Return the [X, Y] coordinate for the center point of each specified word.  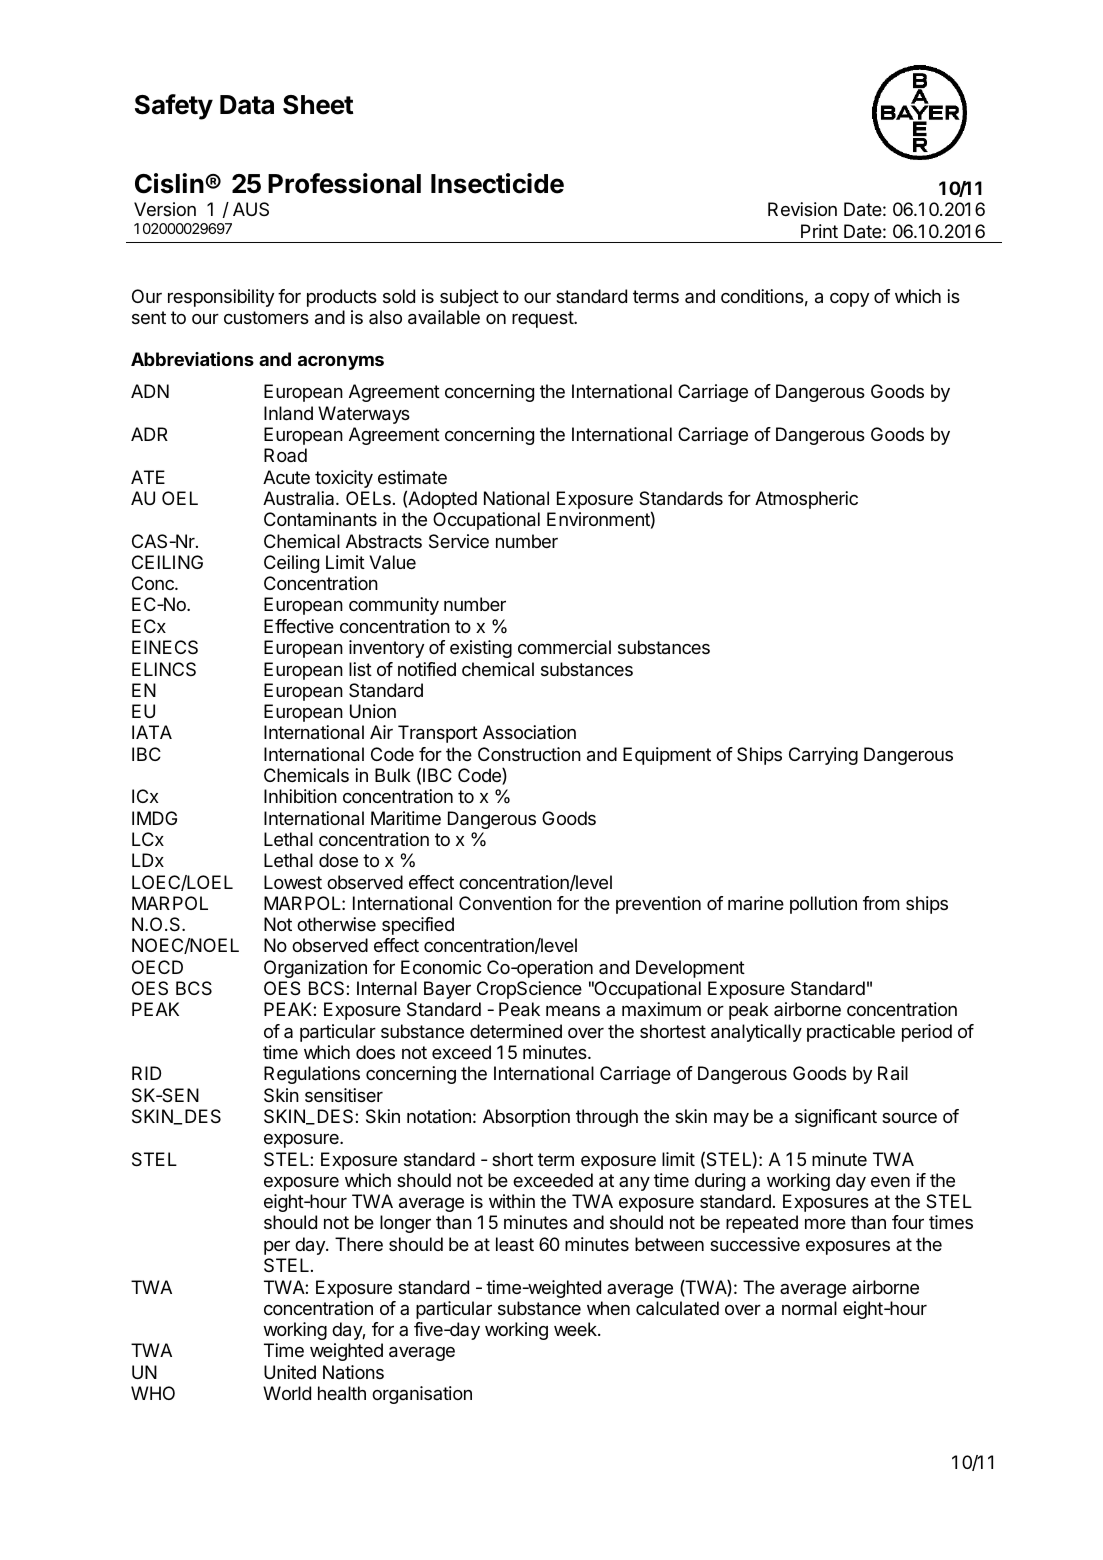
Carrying [823, 756]
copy [849, 300]
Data [247, 105]
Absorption [526, 1118]
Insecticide [497, 183]
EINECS [165, 647]
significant [836, 1118]
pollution [823, 905]
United [290, 1372]
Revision [802, 209]
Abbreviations [192, 359]
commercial [564, 647]
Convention [505, 903]
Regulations [312, 1075]
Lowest [293, 882]
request [543, 319]
